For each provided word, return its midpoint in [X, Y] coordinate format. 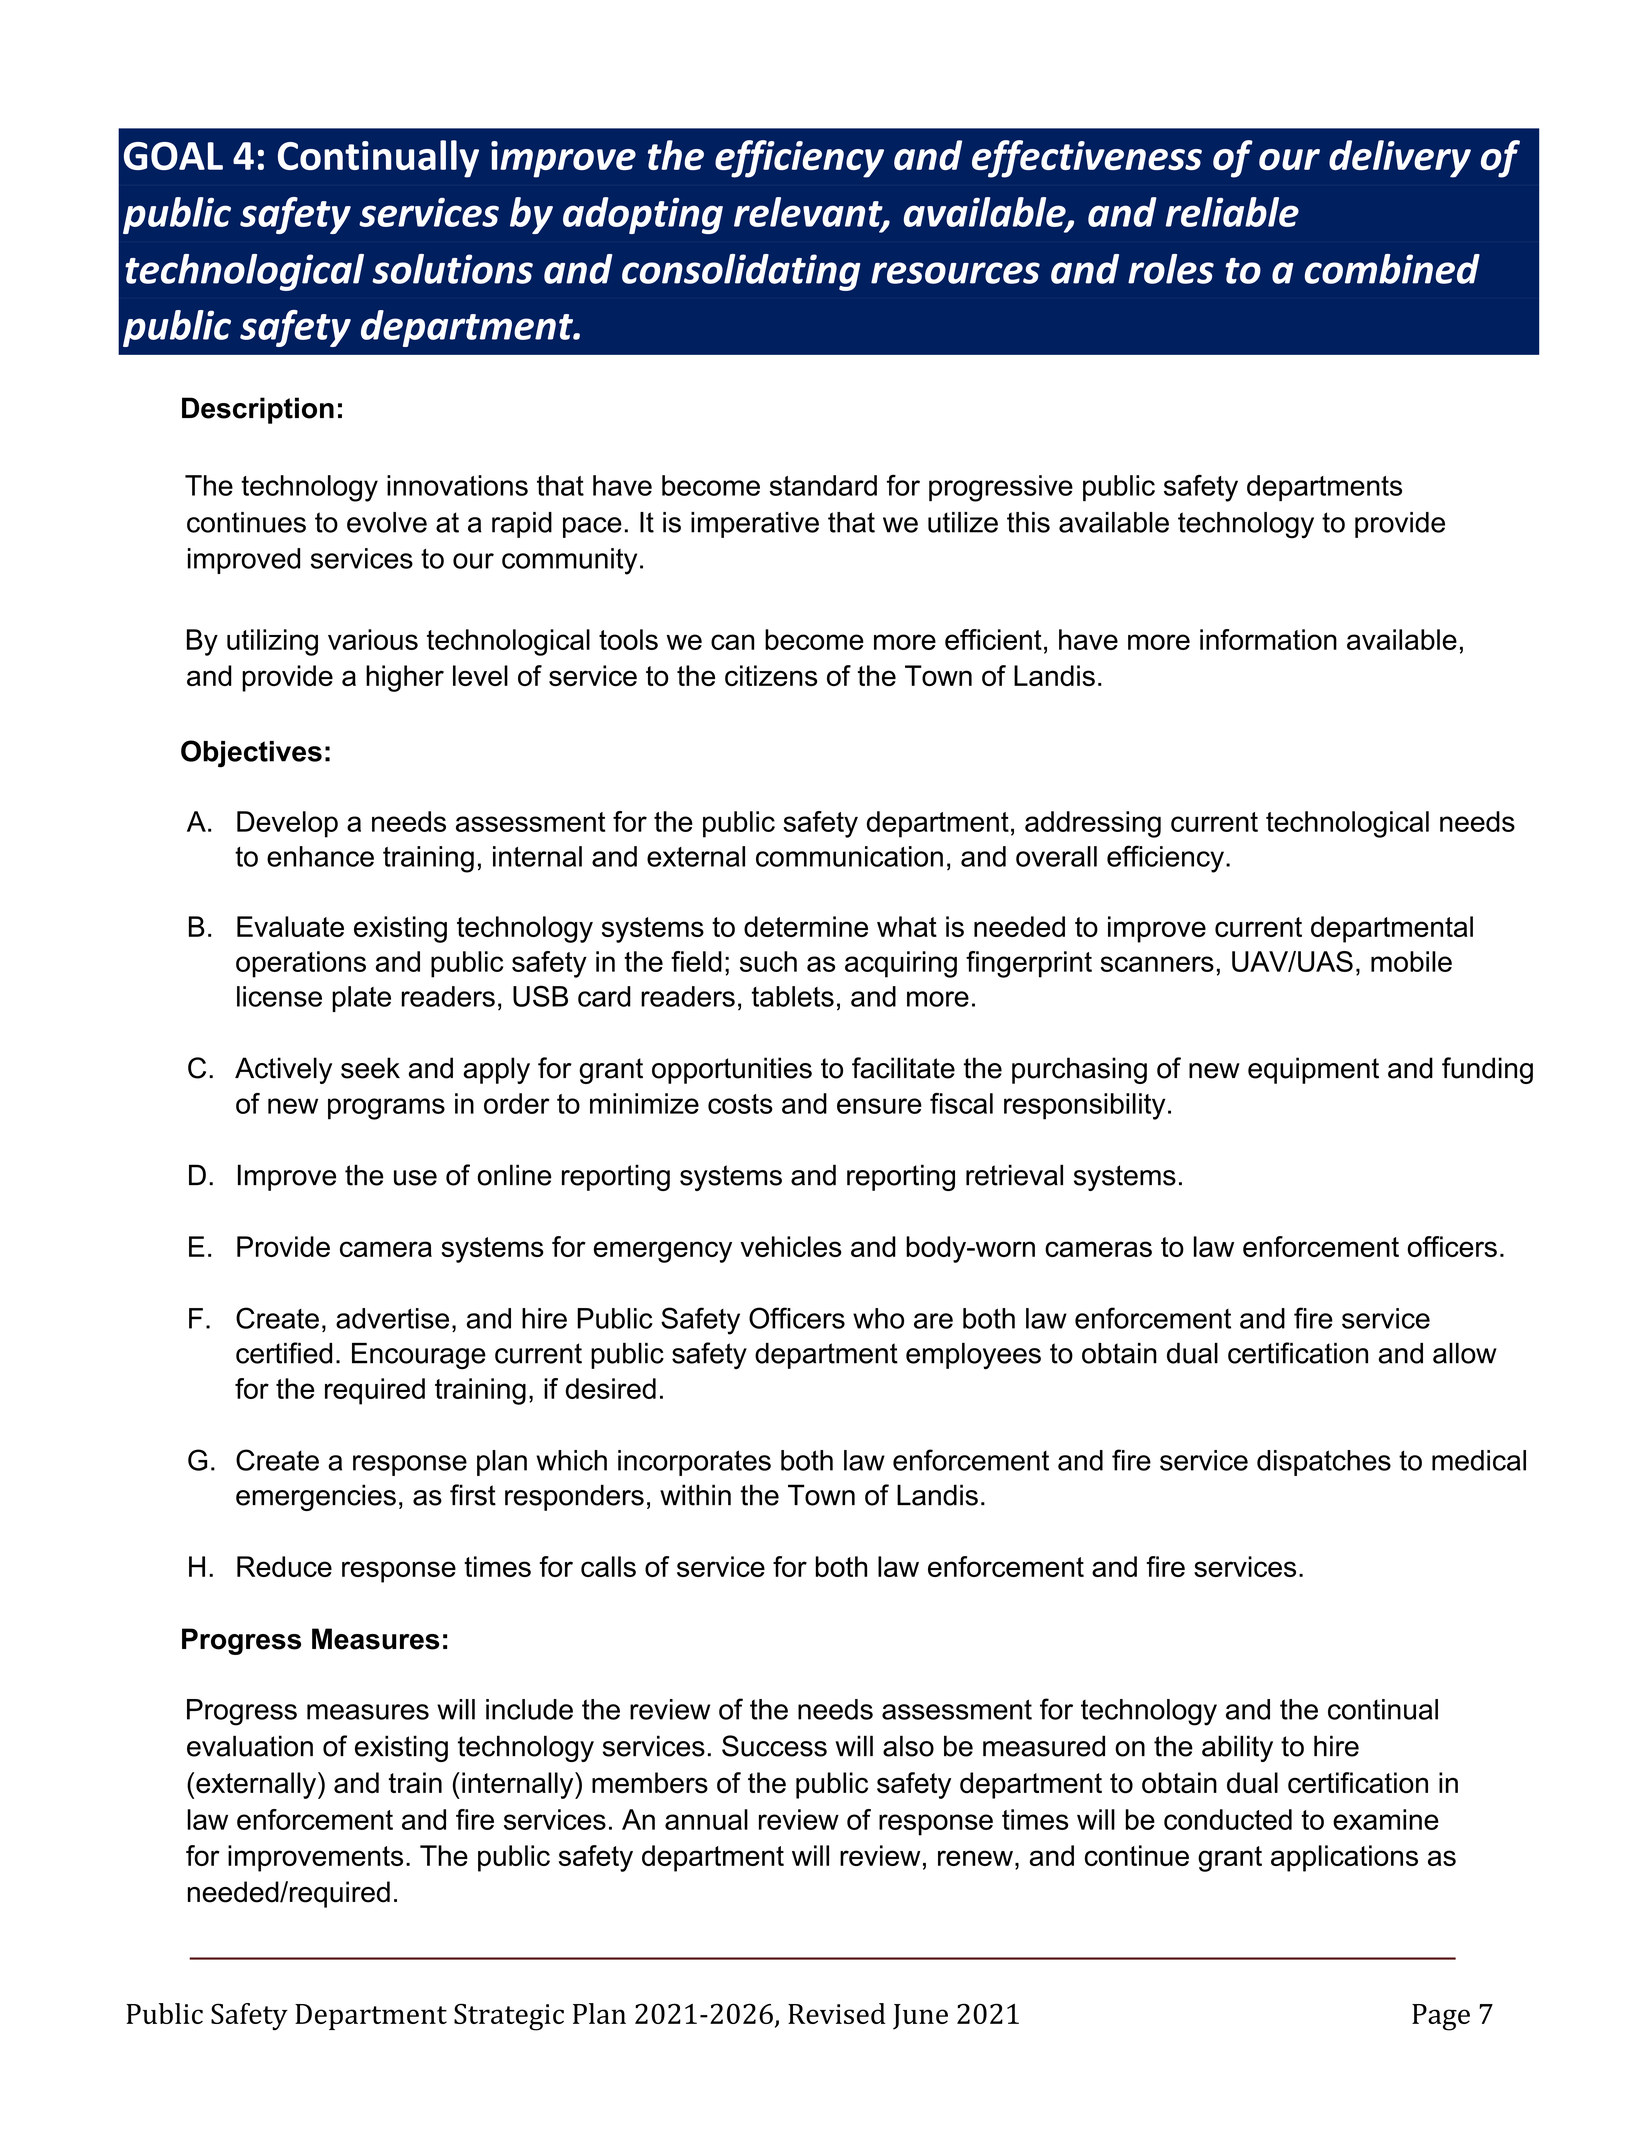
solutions [452, 269]
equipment [1313, 1070]
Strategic [509, 2017]
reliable [1232, 212]
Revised [837, 2013]
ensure [879, 1106]
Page [1441, 2017]
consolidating [741, 272]
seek [370, 1068]
